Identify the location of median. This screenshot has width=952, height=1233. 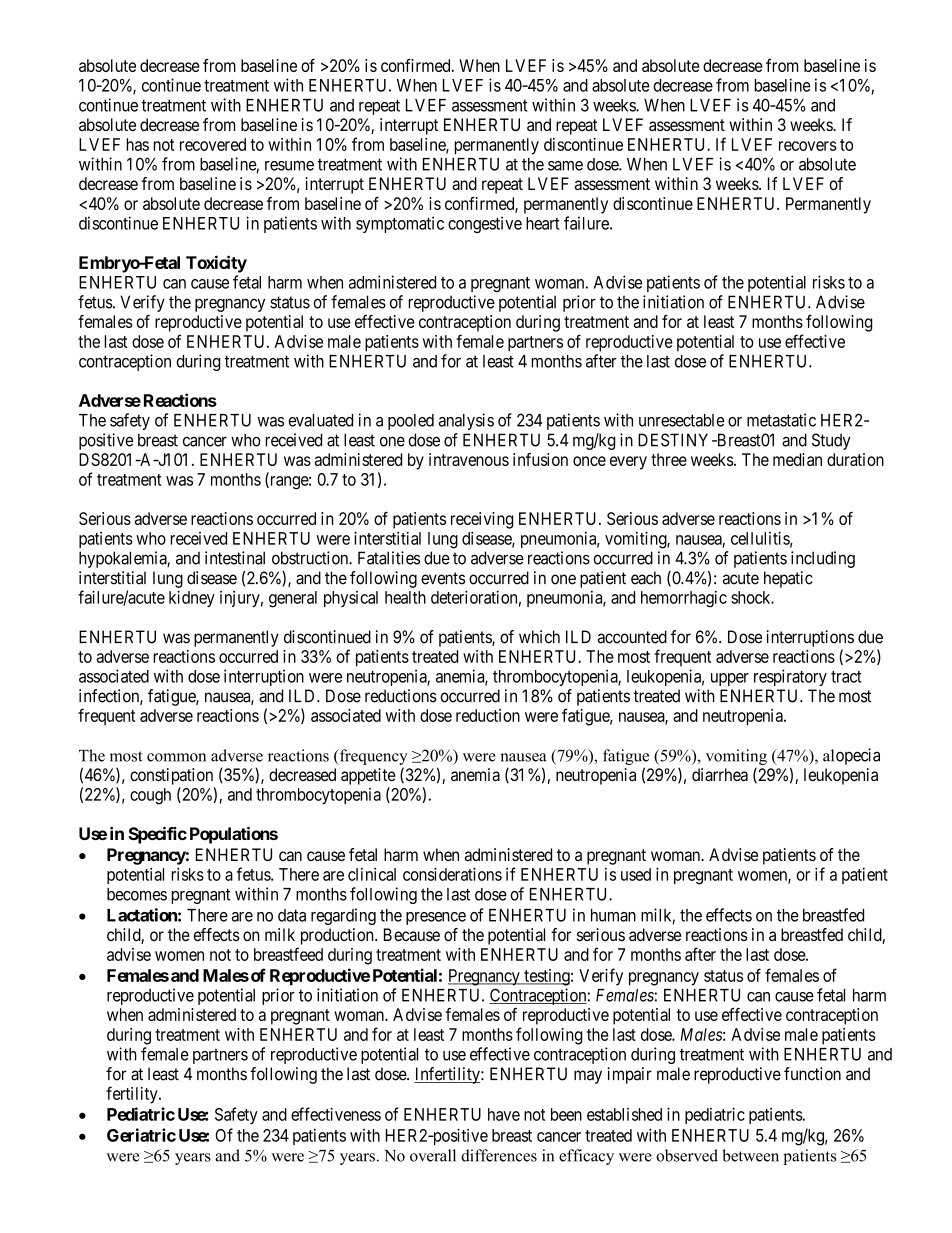
(797, 459).
